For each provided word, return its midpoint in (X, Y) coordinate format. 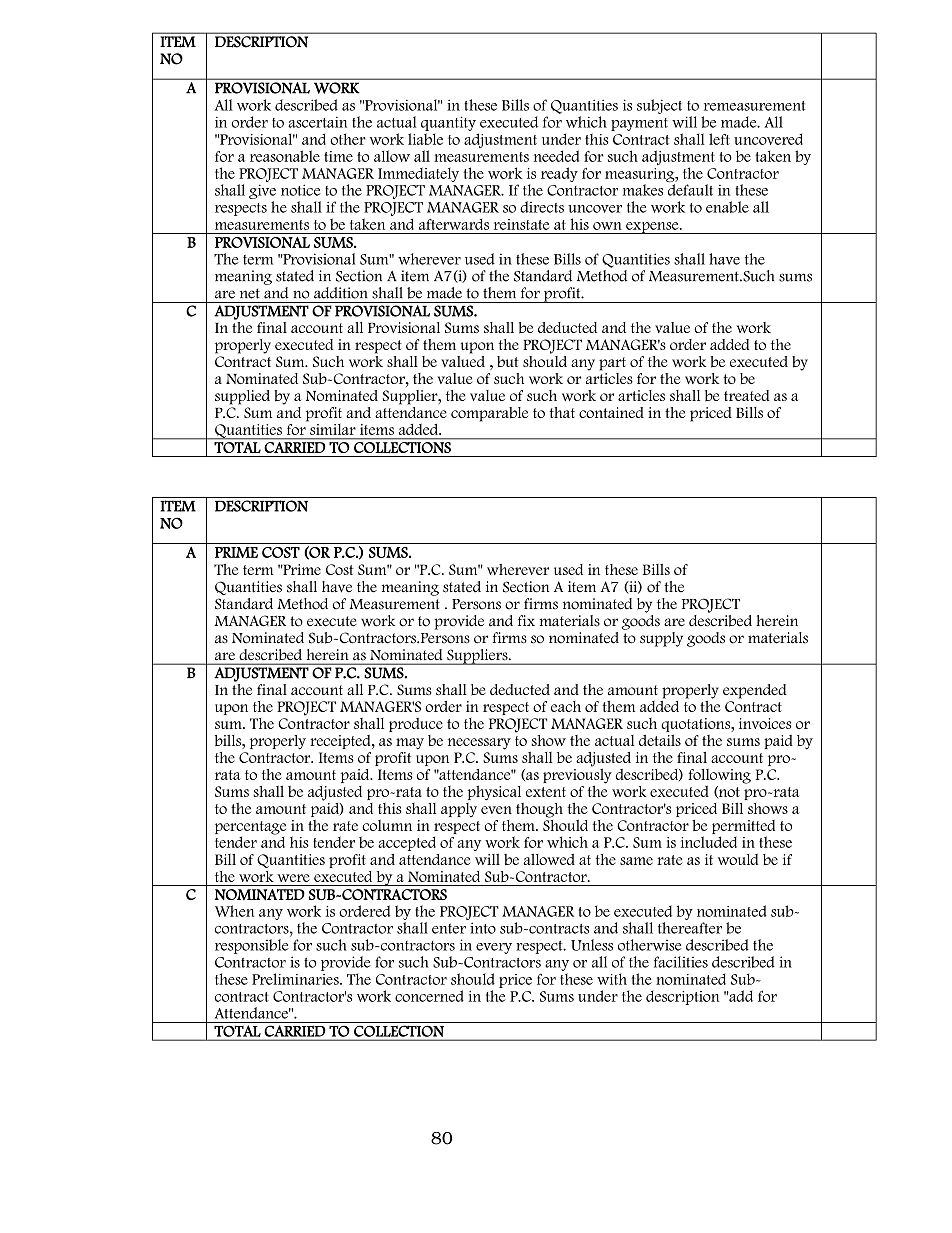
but (507, 361)
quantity (448, 123)
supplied (242, 397)
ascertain (317, 122)
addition (341, 293)
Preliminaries (296, 979)
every (494, 948)
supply (661, 639)
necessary (479, 744)
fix (526, 620)
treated (747, 395)
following (719, 776)
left (719, 139)
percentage (250, 829)
